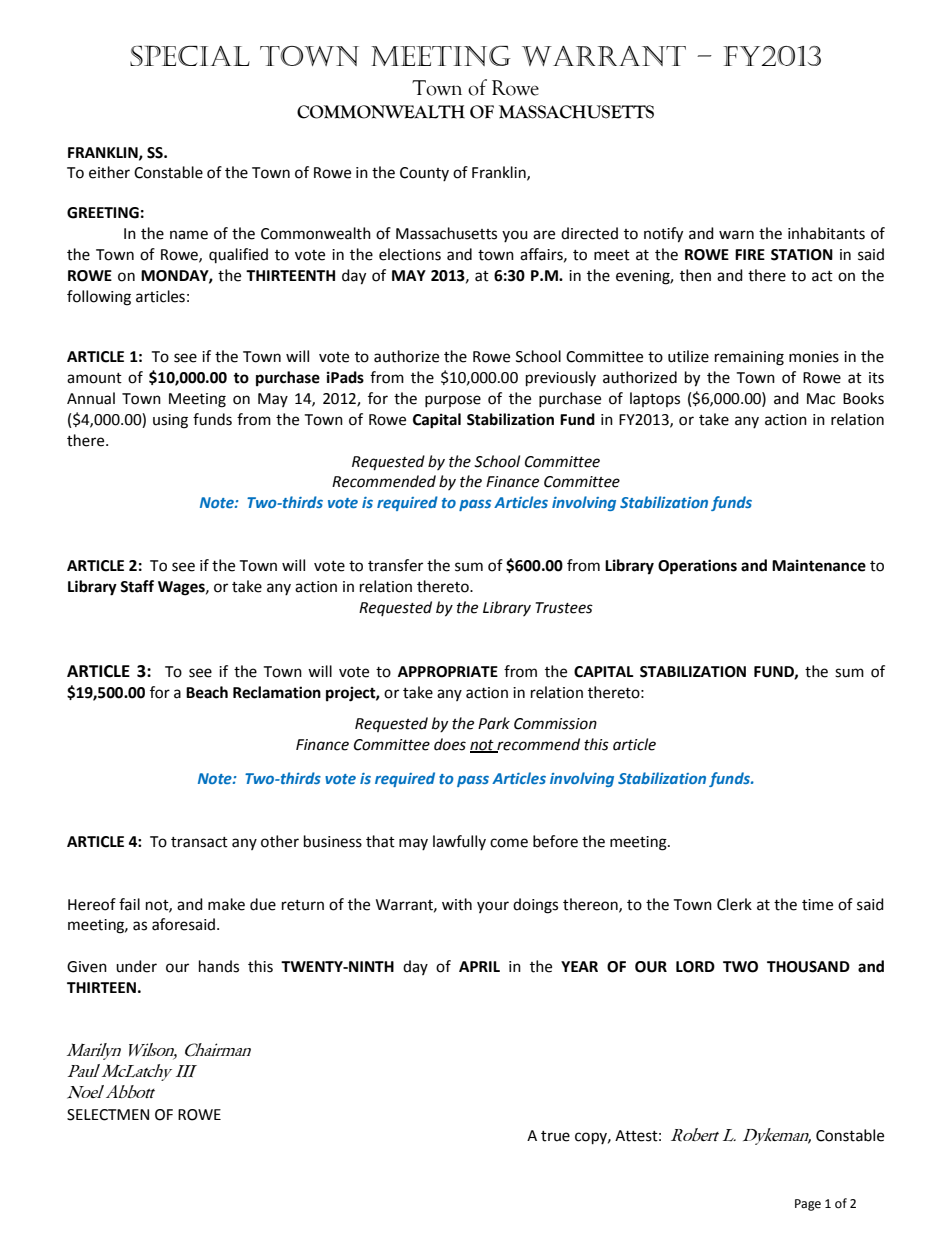  What do you see at coordinates (108, 1115) in the document?
I see `SELECTMEN` at bounding box center [108, 1115].
